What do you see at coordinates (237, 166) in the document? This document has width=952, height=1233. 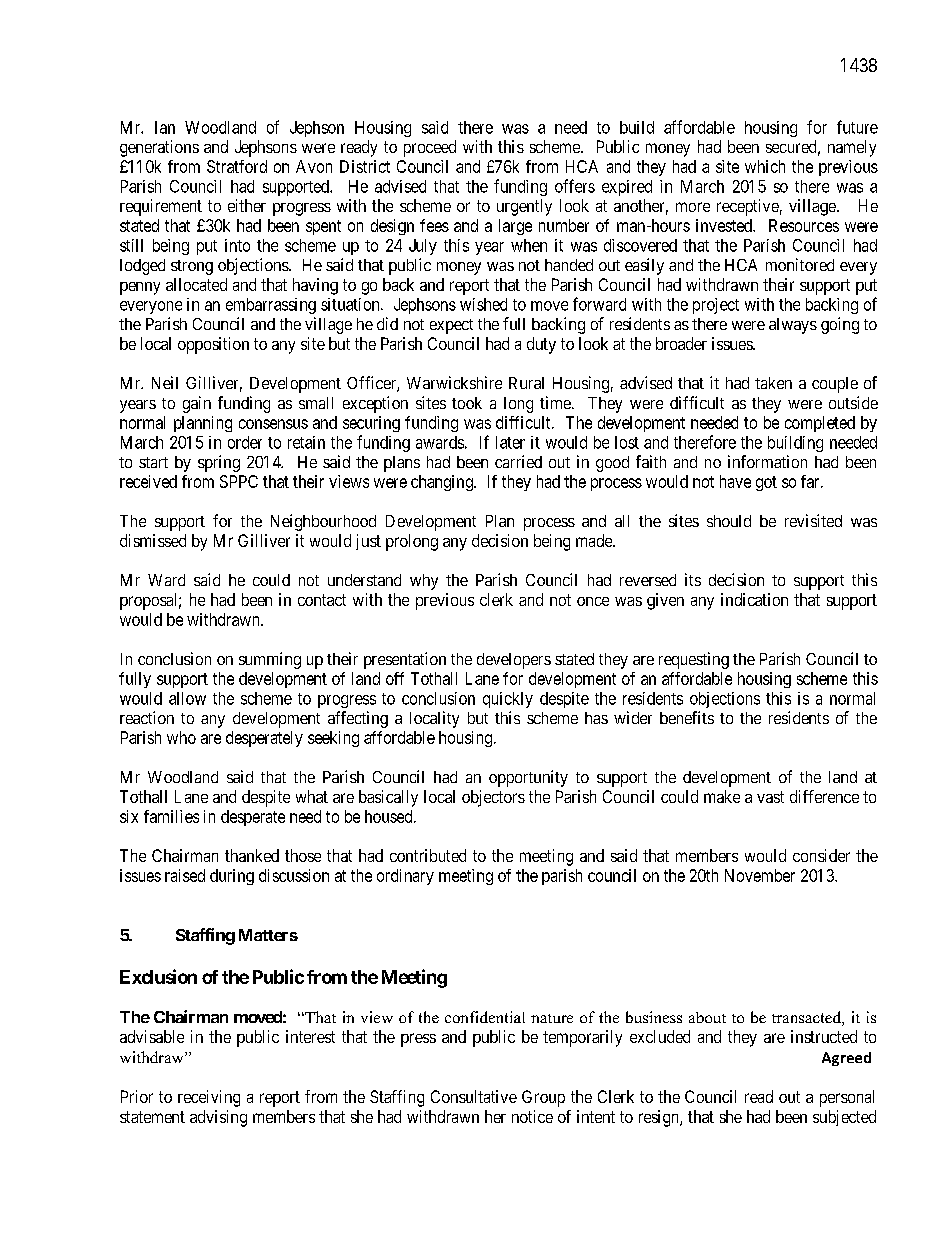 I see `Stratford` at bounding box center [237, 166].
